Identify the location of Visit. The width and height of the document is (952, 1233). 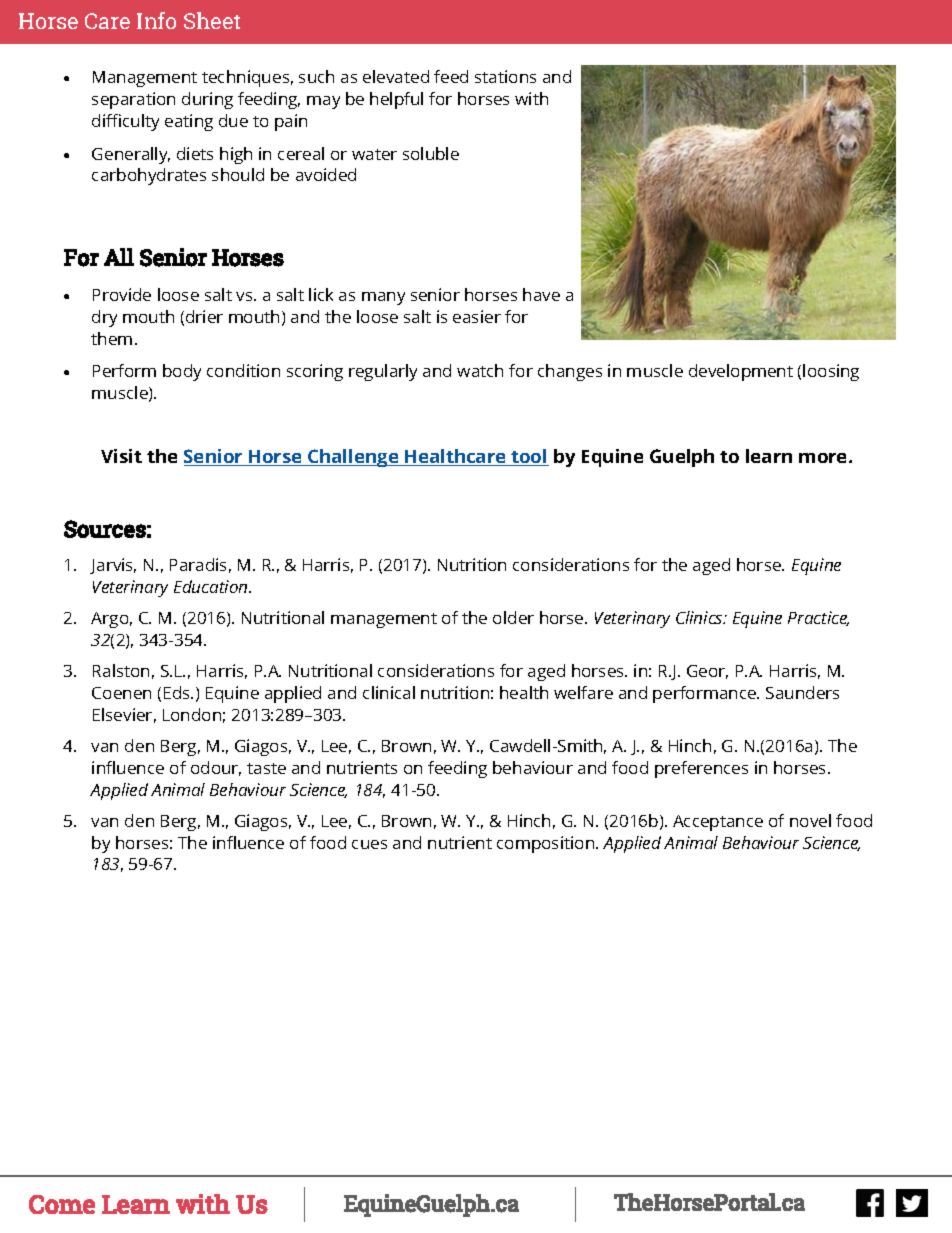
(121, 456).
